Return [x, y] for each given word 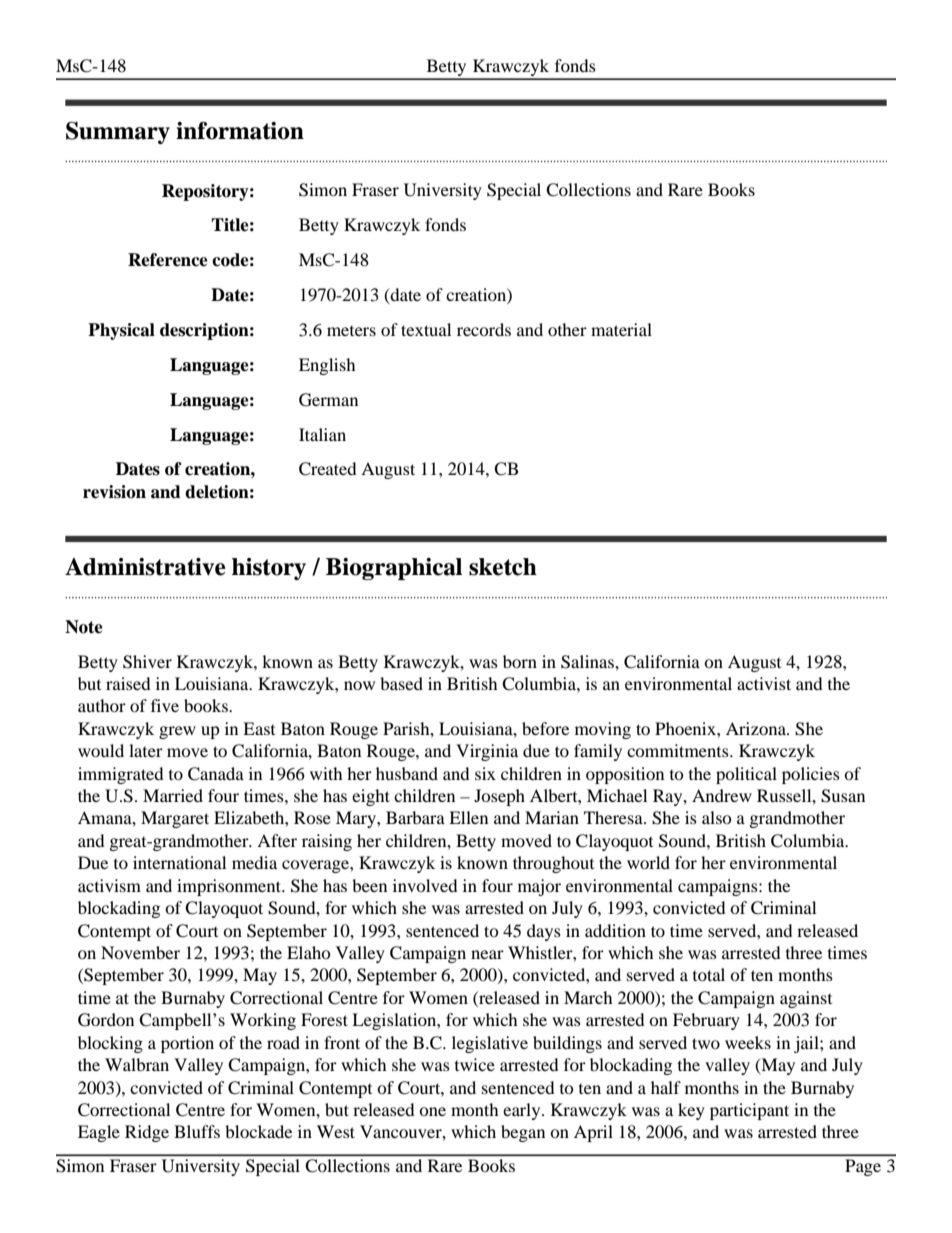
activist [764, 683]
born [520, 661]
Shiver [147, 662]
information [240, 130]
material [621, 329]
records [484, 329]
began [523, 1133]
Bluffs [197, 1131]
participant [749, 1111]
